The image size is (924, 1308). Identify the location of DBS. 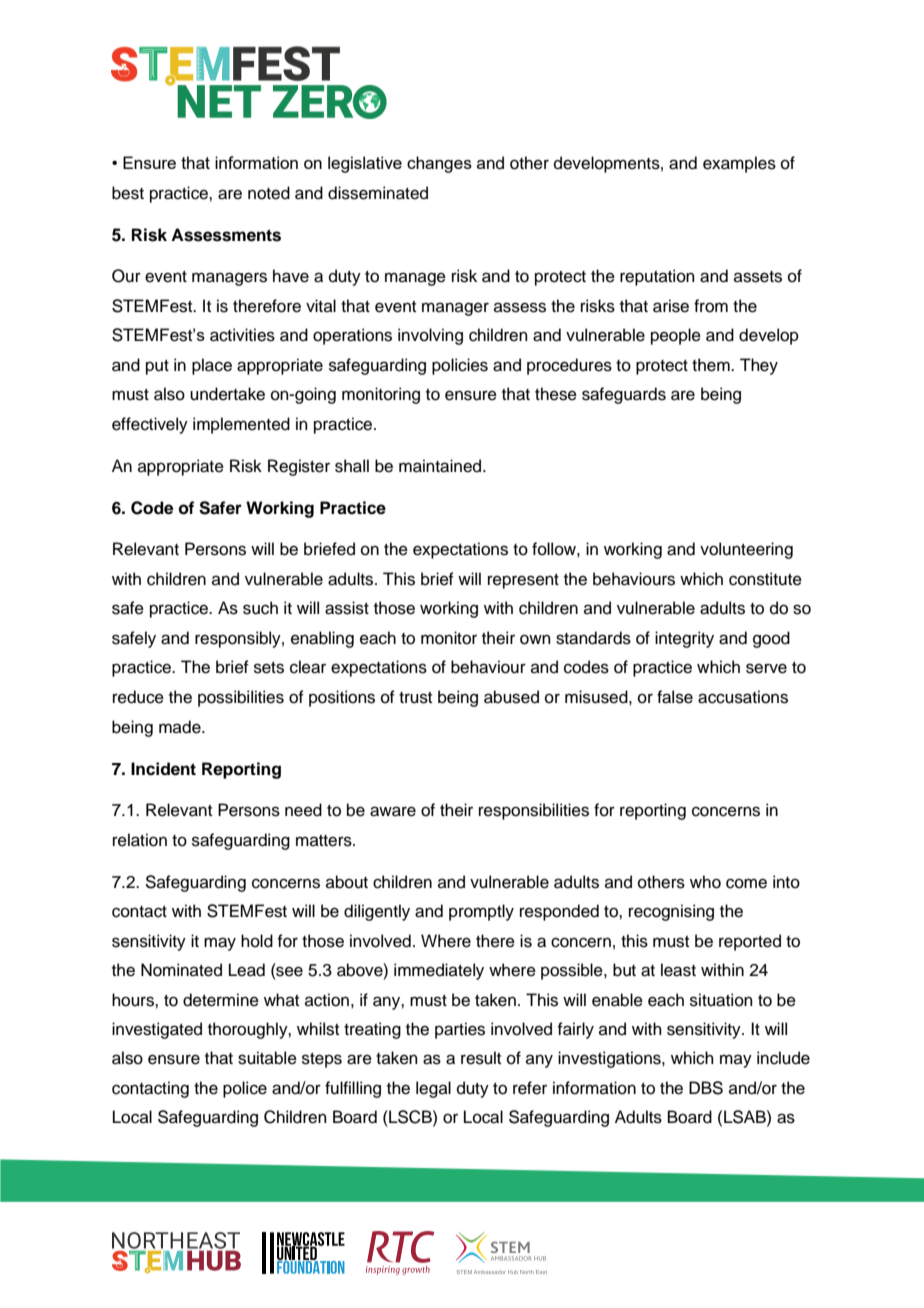
(706, 1088).
